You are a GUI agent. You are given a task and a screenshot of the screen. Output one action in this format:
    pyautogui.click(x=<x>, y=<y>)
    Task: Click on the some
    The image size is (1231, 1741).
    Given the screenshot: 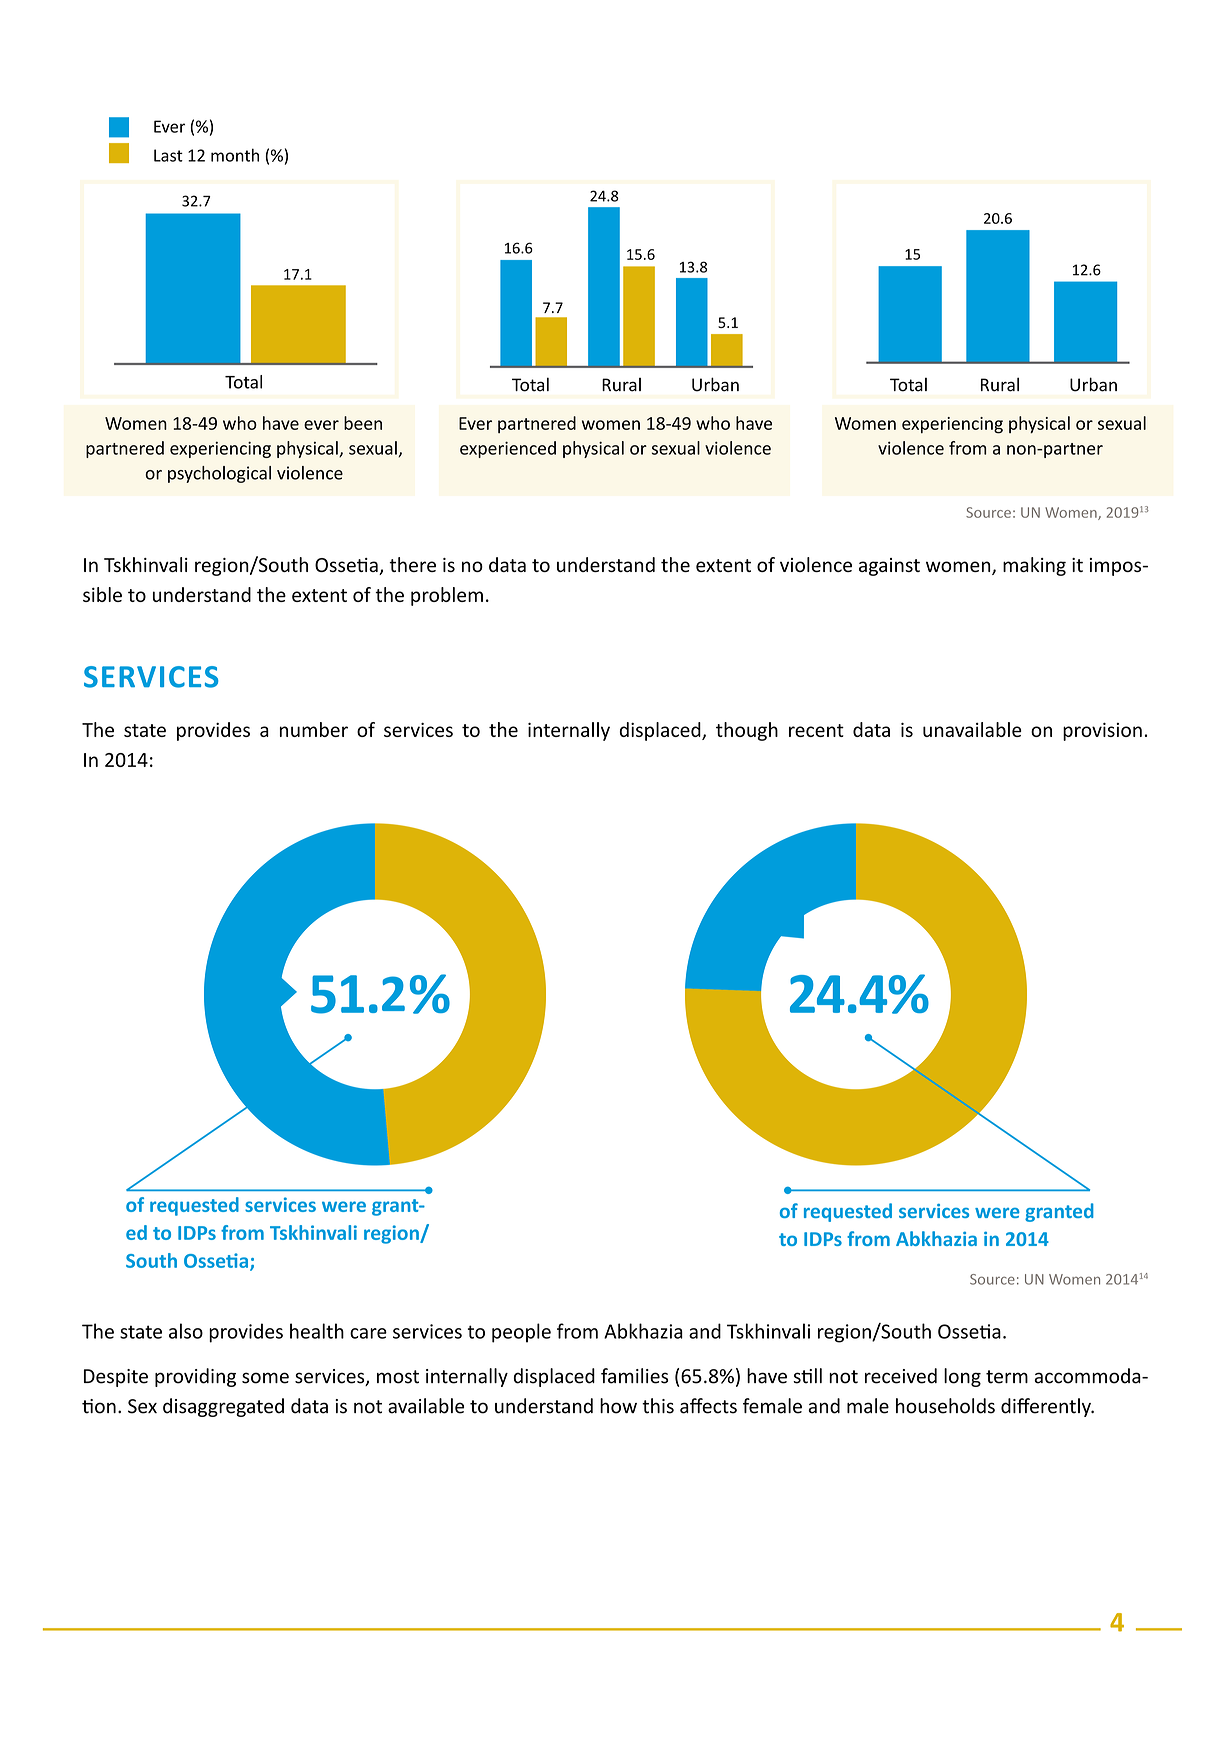 What is the action you would take?
    pyautogui.click(x=265, y=1378)
